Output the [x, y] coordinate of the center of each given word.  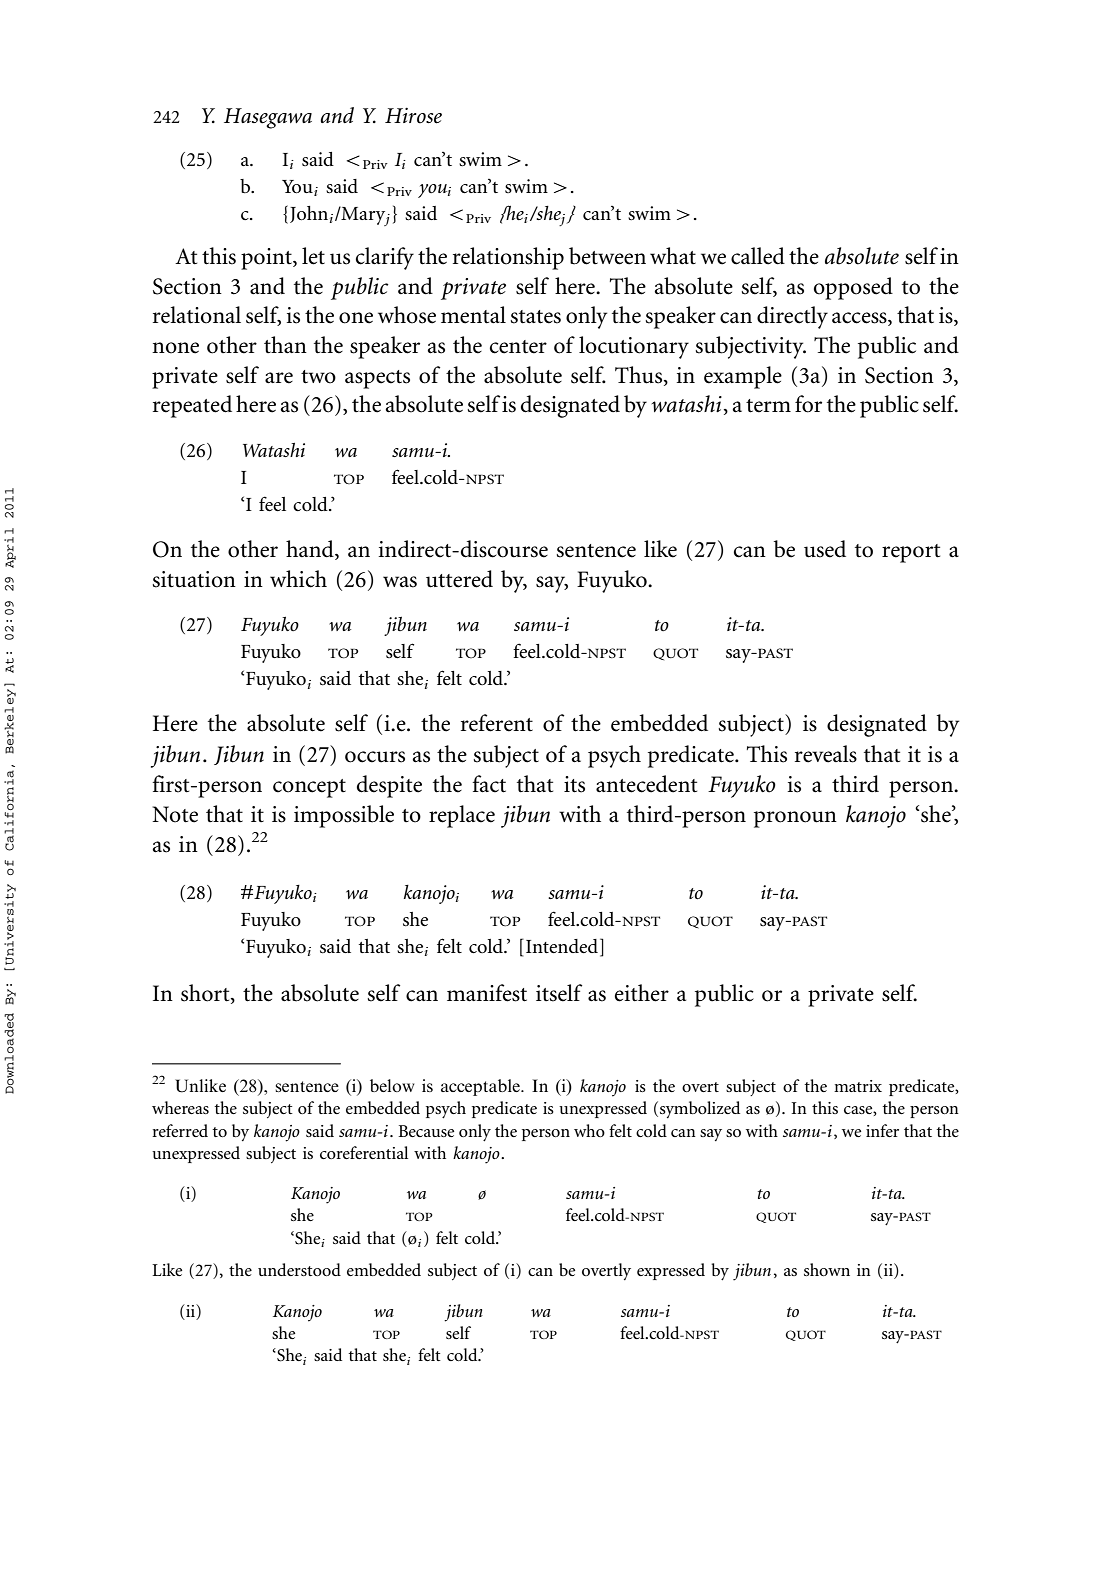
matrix [858, 1086]
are [279, 378]
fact [489, 784]
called [758, 256]
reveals [826, 754]
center [518, 347]
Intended [563, 947]
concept [309, 788]
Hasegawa [268, 118]
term [768, 406]
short [206, 993]
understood [299, 1269]
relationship [508, 258]
